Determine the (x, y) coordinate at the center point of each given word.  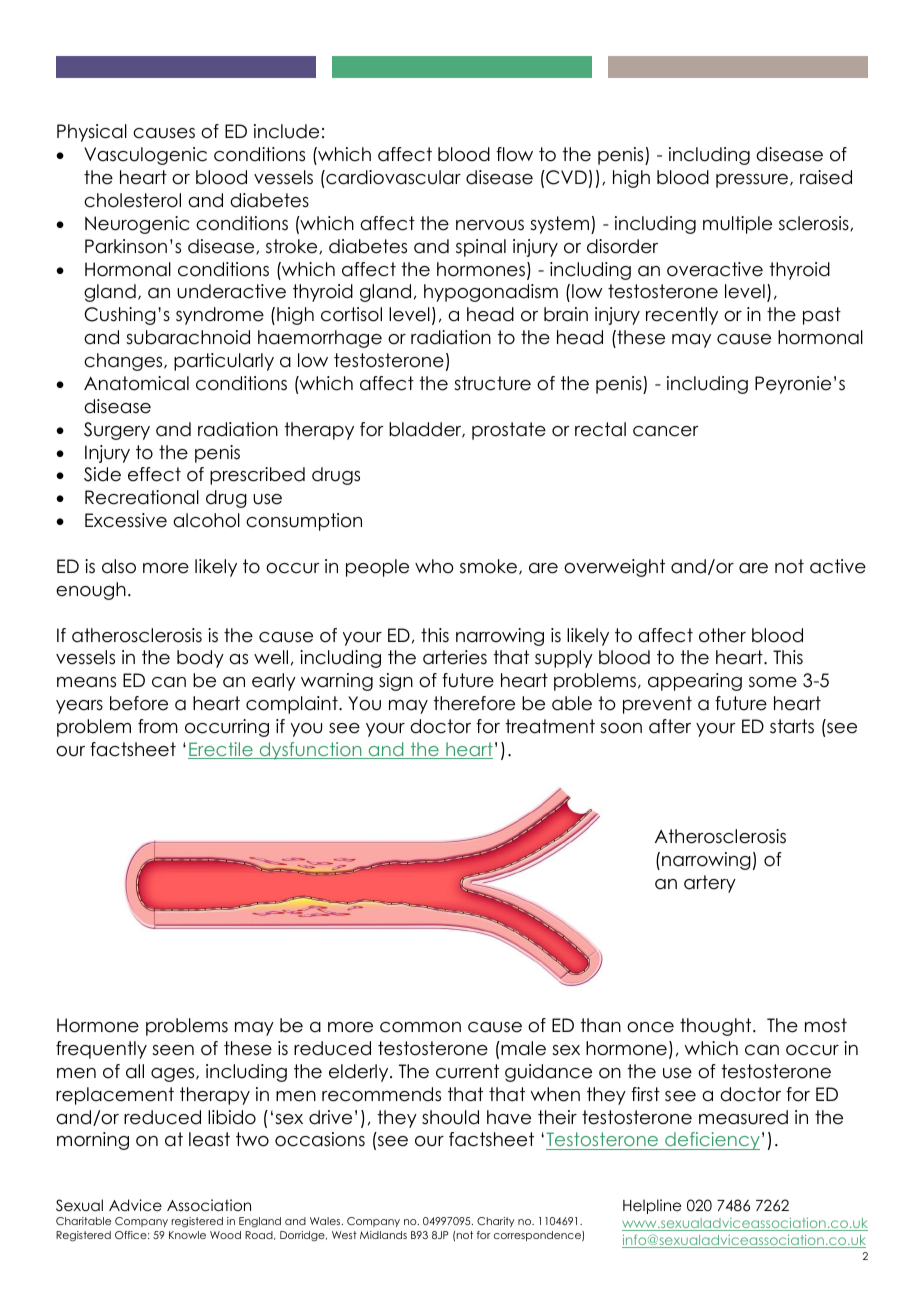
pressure (753, 181)
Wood (225, 1235)
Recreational (142, 497)
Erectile (221, 750)
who (434, 566)
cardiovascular (392, 177)
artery (710, 884)
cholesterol (132, 200)
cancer (666, 431)
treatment (550, 726)
